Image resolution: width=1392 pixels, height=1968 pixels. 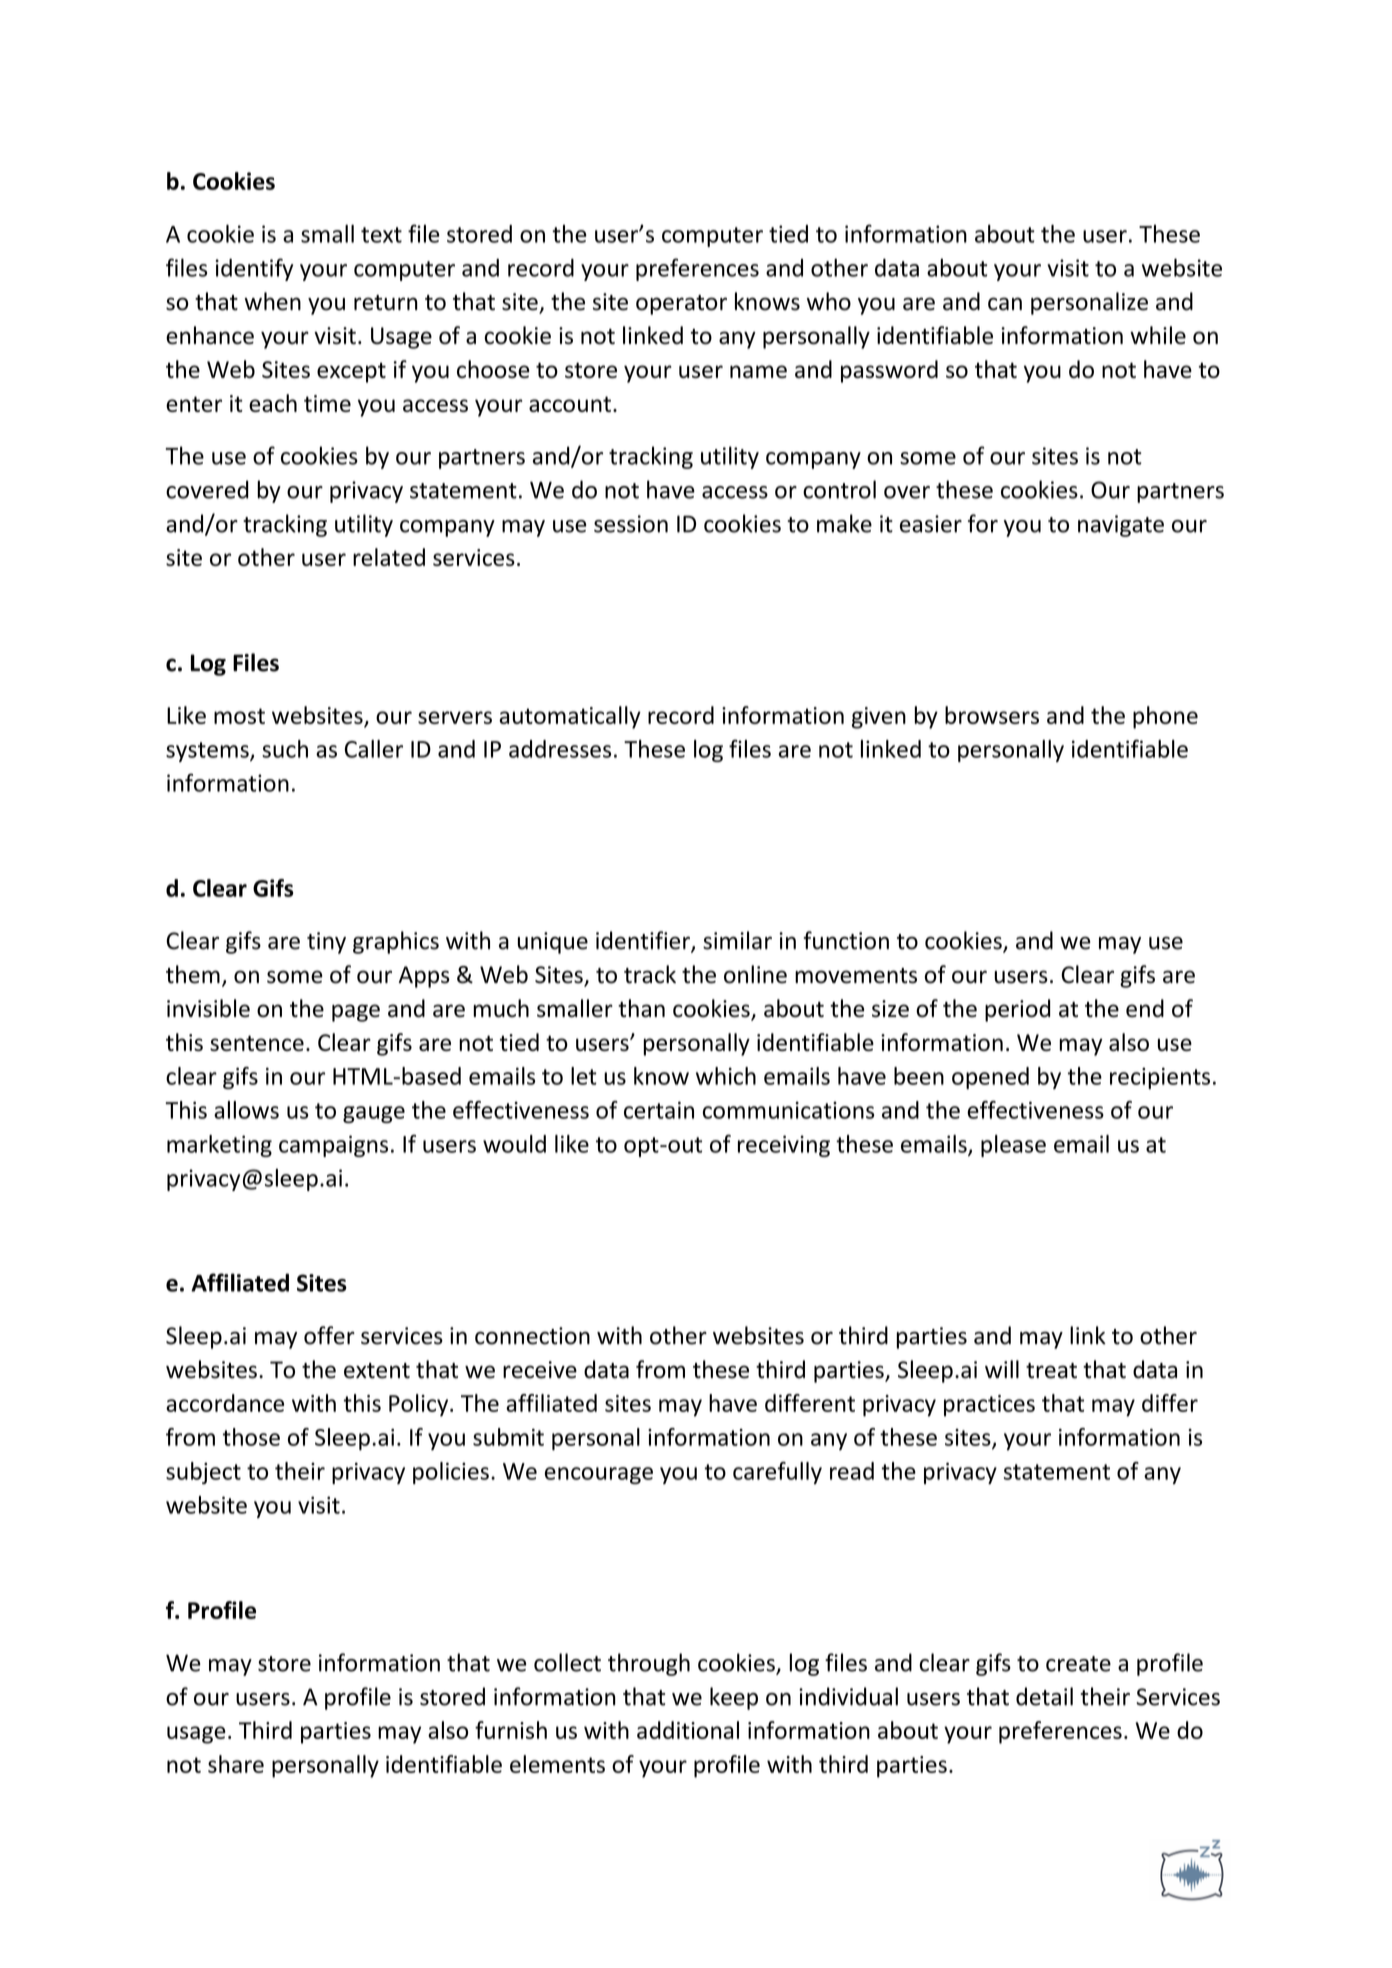 I want to click on when, so click(x=272, y=301).
